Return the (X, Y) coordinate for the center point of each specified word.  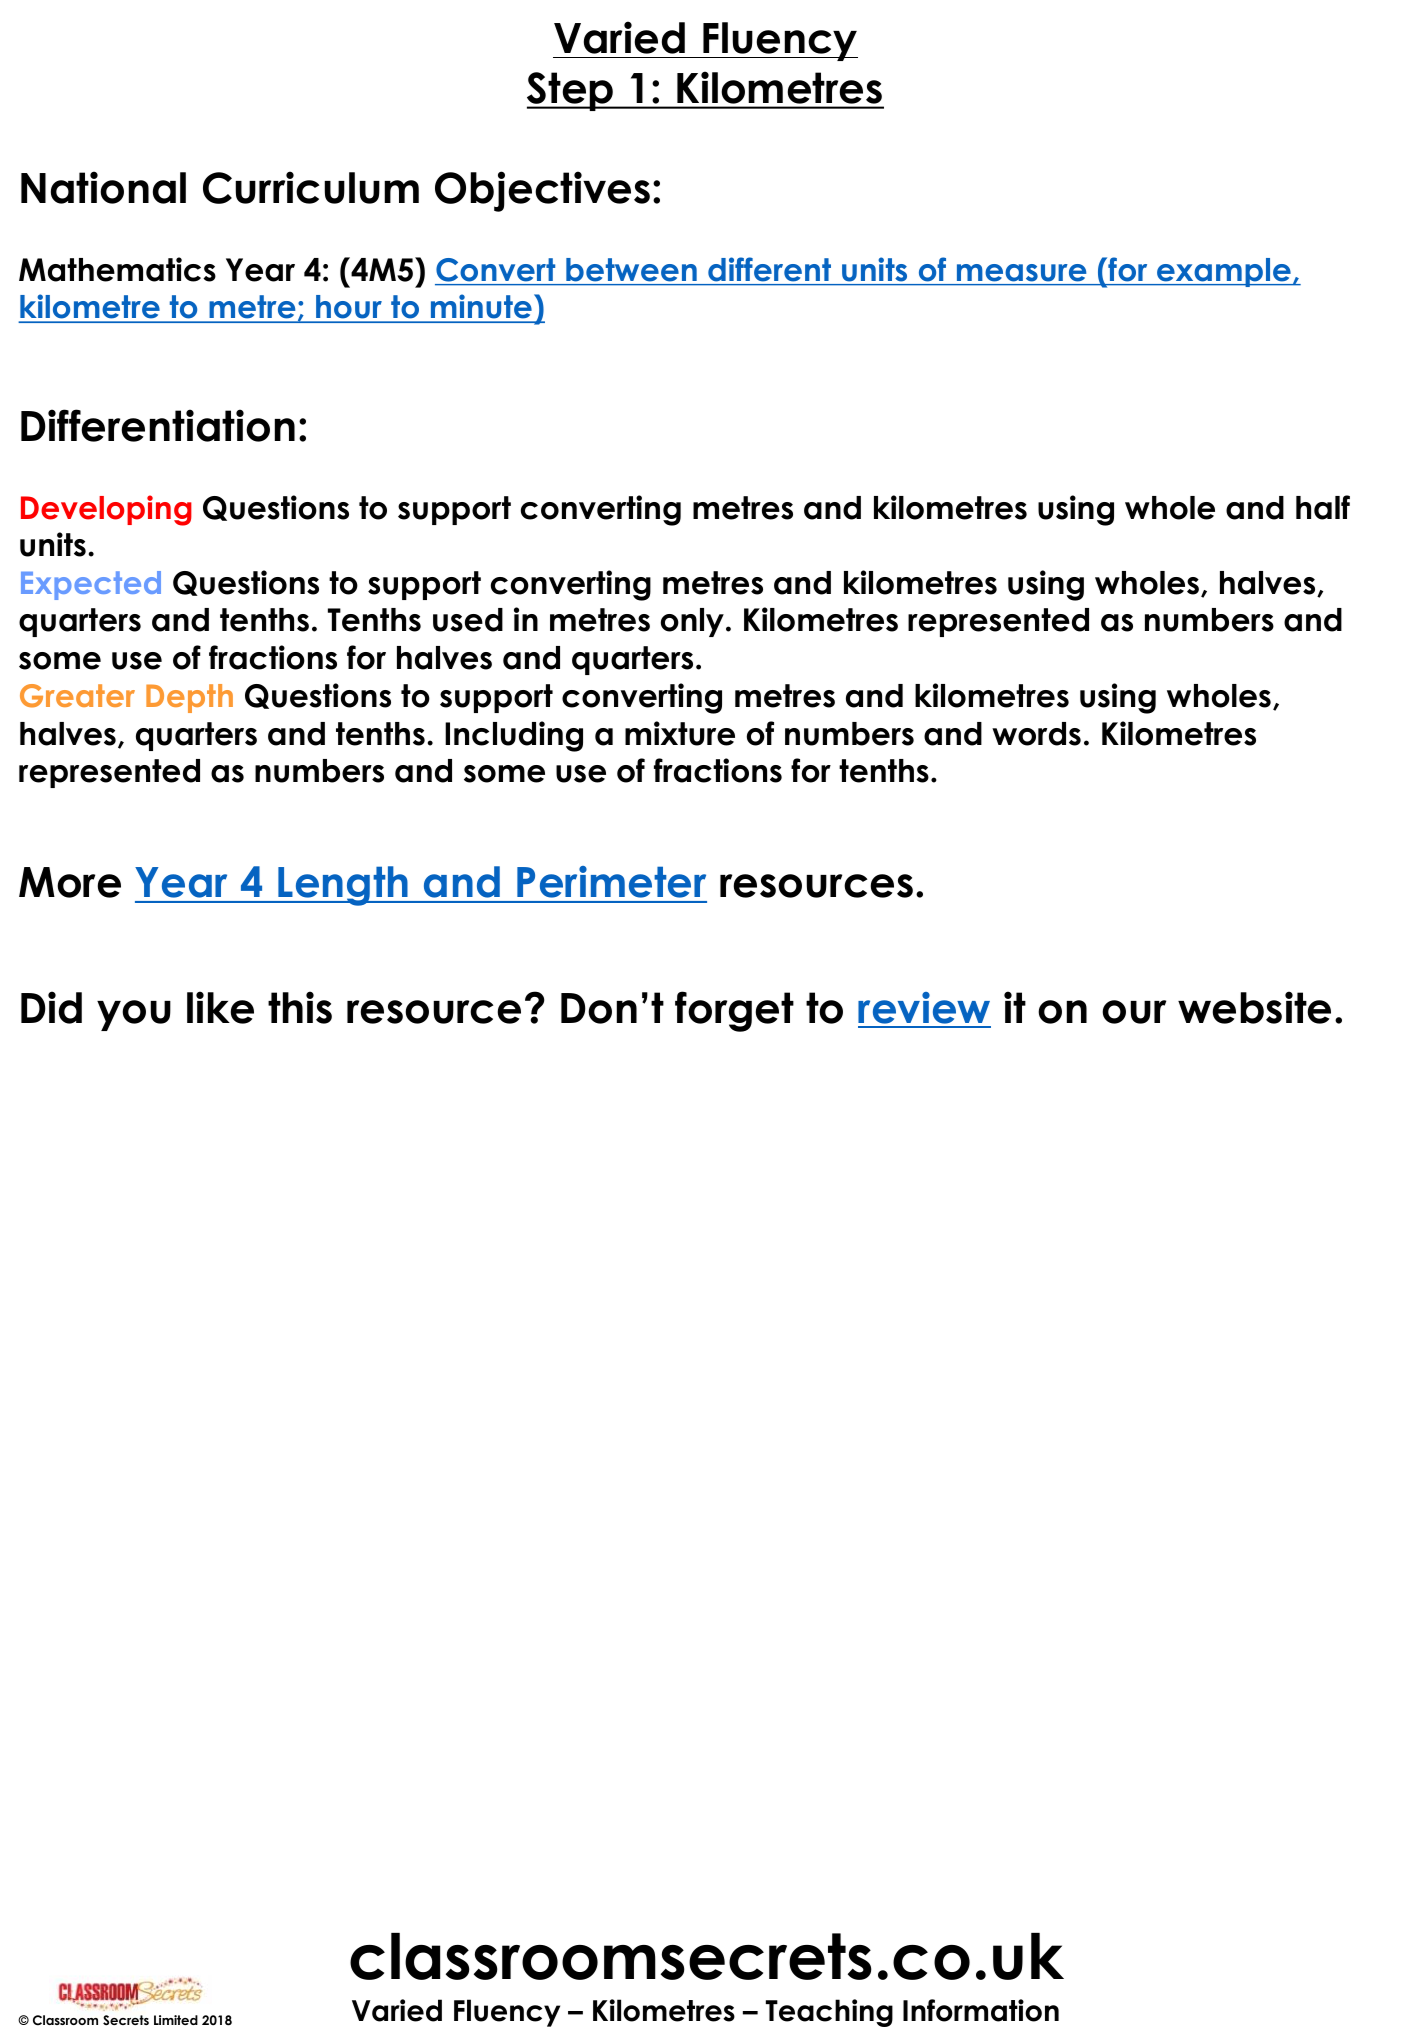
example (1224, 272)
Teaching (829, 2013)
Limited (176, 2020)
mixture (680, 733)
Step (571, 91)
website (1254, 1007)
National (103, 187)
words (1036, 734)
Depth (189, 698)
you (134, 1015)
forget (734, 1011)
